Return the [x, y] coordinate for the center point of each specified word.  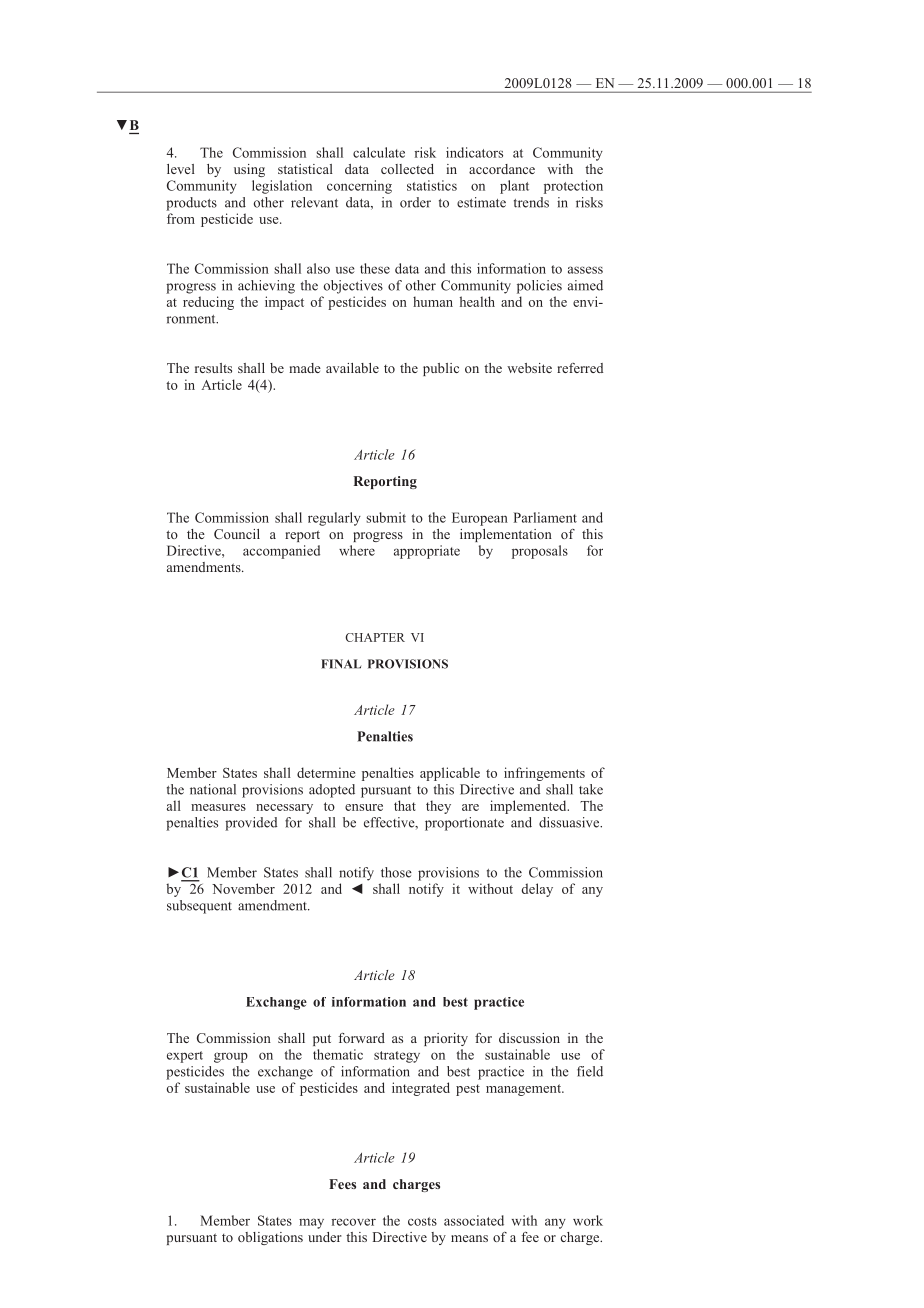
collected [407, 169]
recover [354, 1222]
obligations [270, 1238]
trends [531, 202]
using [249, 170]
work [588, 1220]
